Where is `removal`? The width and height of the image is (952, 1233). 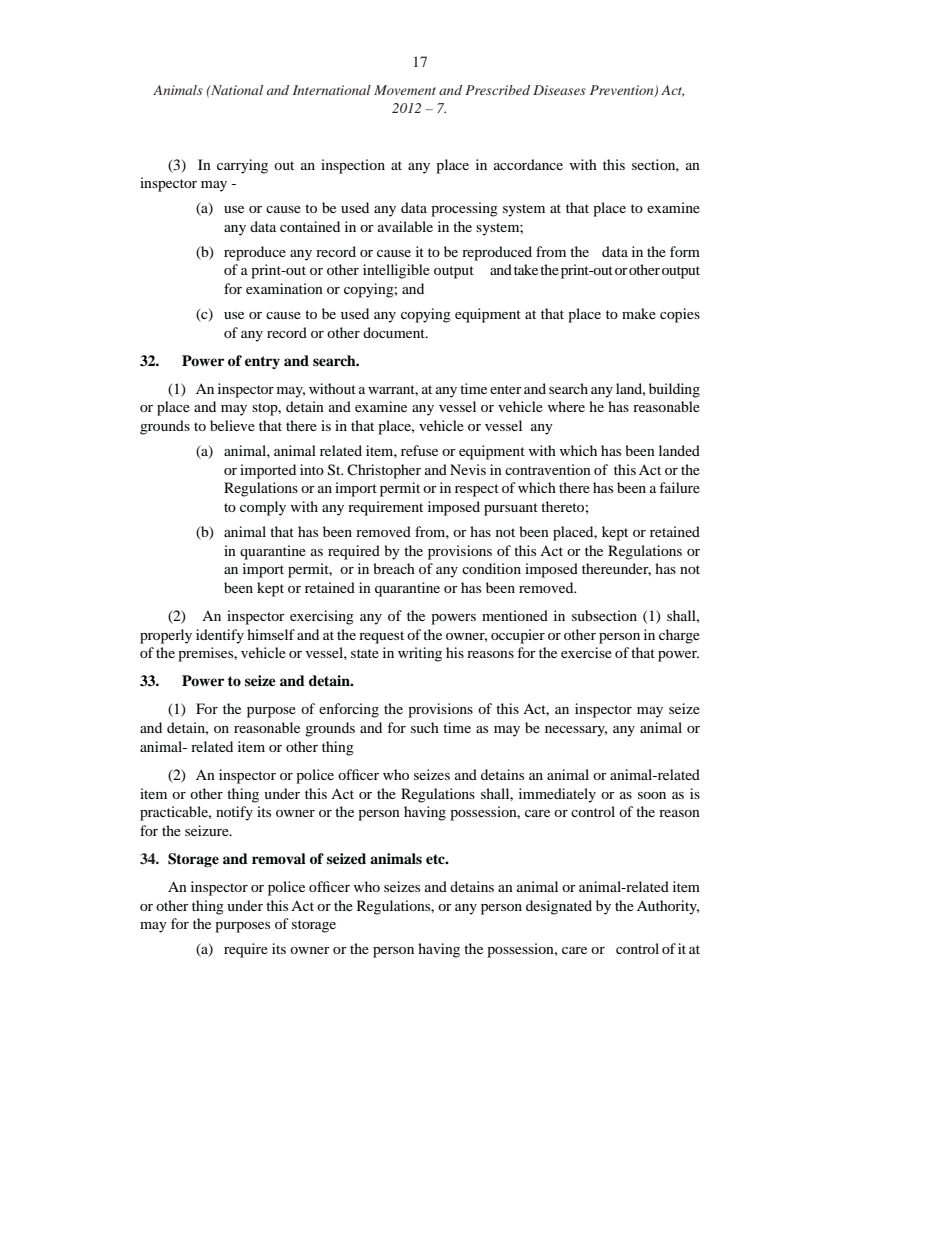
removal is located at coordinates (279, 858).
